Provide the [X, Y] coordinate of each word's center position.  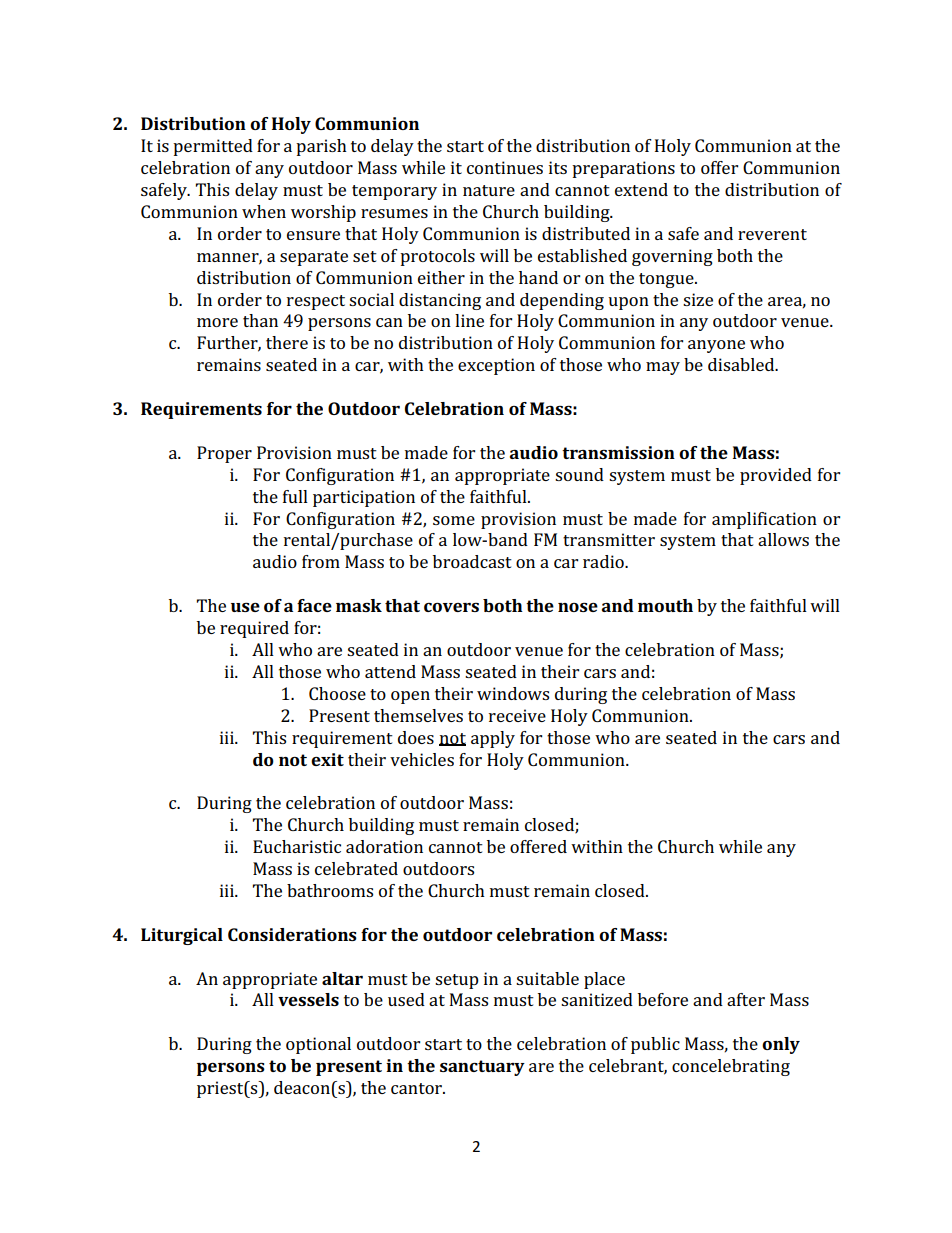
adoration [384, 846]
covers [451, 607]
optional [318, 1045]
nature [489, 190]
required [254, 629]
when [264, 211]
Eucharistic [297, 846]
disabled [742, 364]
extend [641, 189]
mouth [665, 605]
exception [496, 366]
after [746, 999]
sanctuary [482, 1068]
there [287, 342]
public [655, 1045]
